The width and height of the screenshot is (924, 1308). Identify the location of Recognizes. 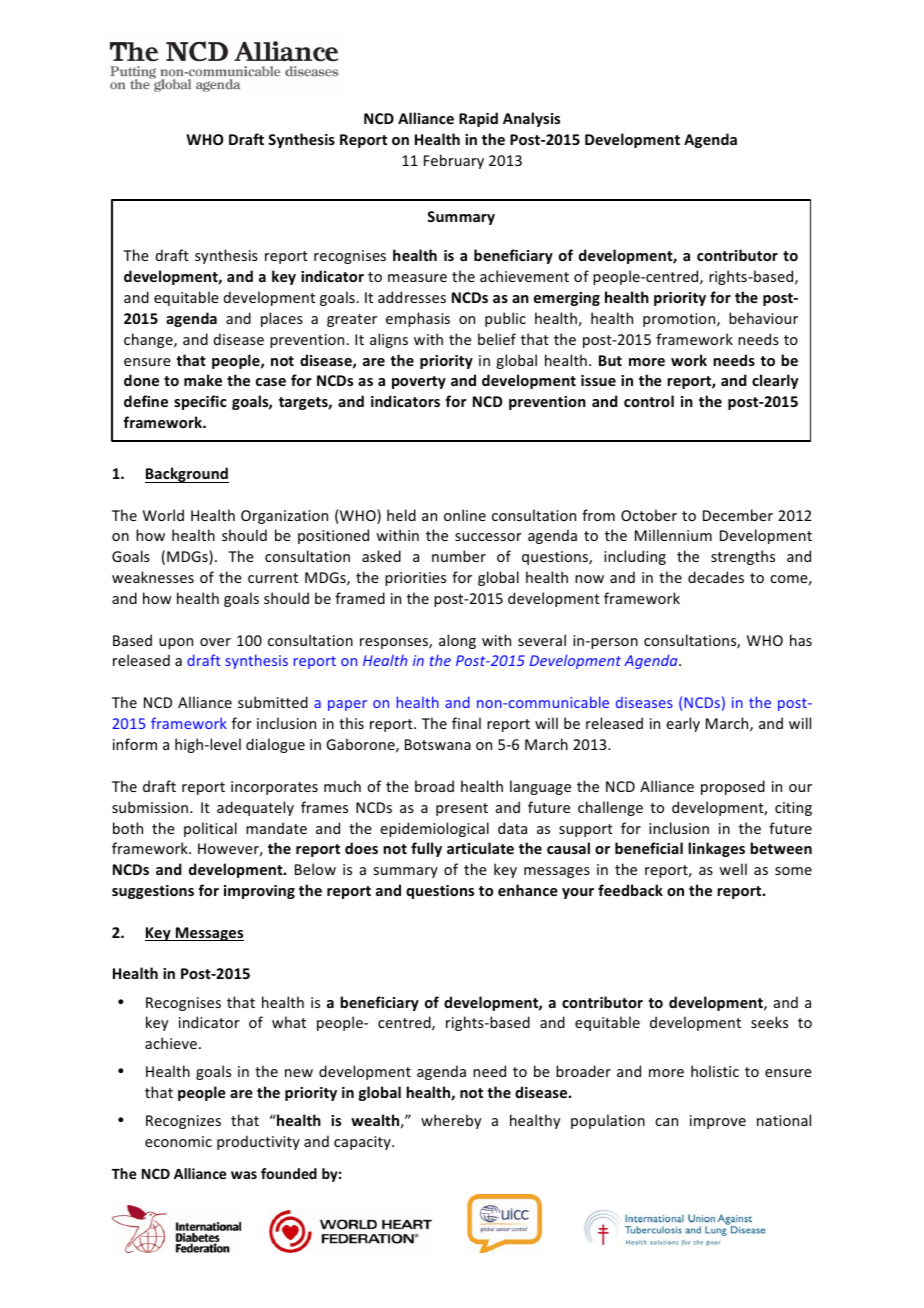
(183, 1122).
